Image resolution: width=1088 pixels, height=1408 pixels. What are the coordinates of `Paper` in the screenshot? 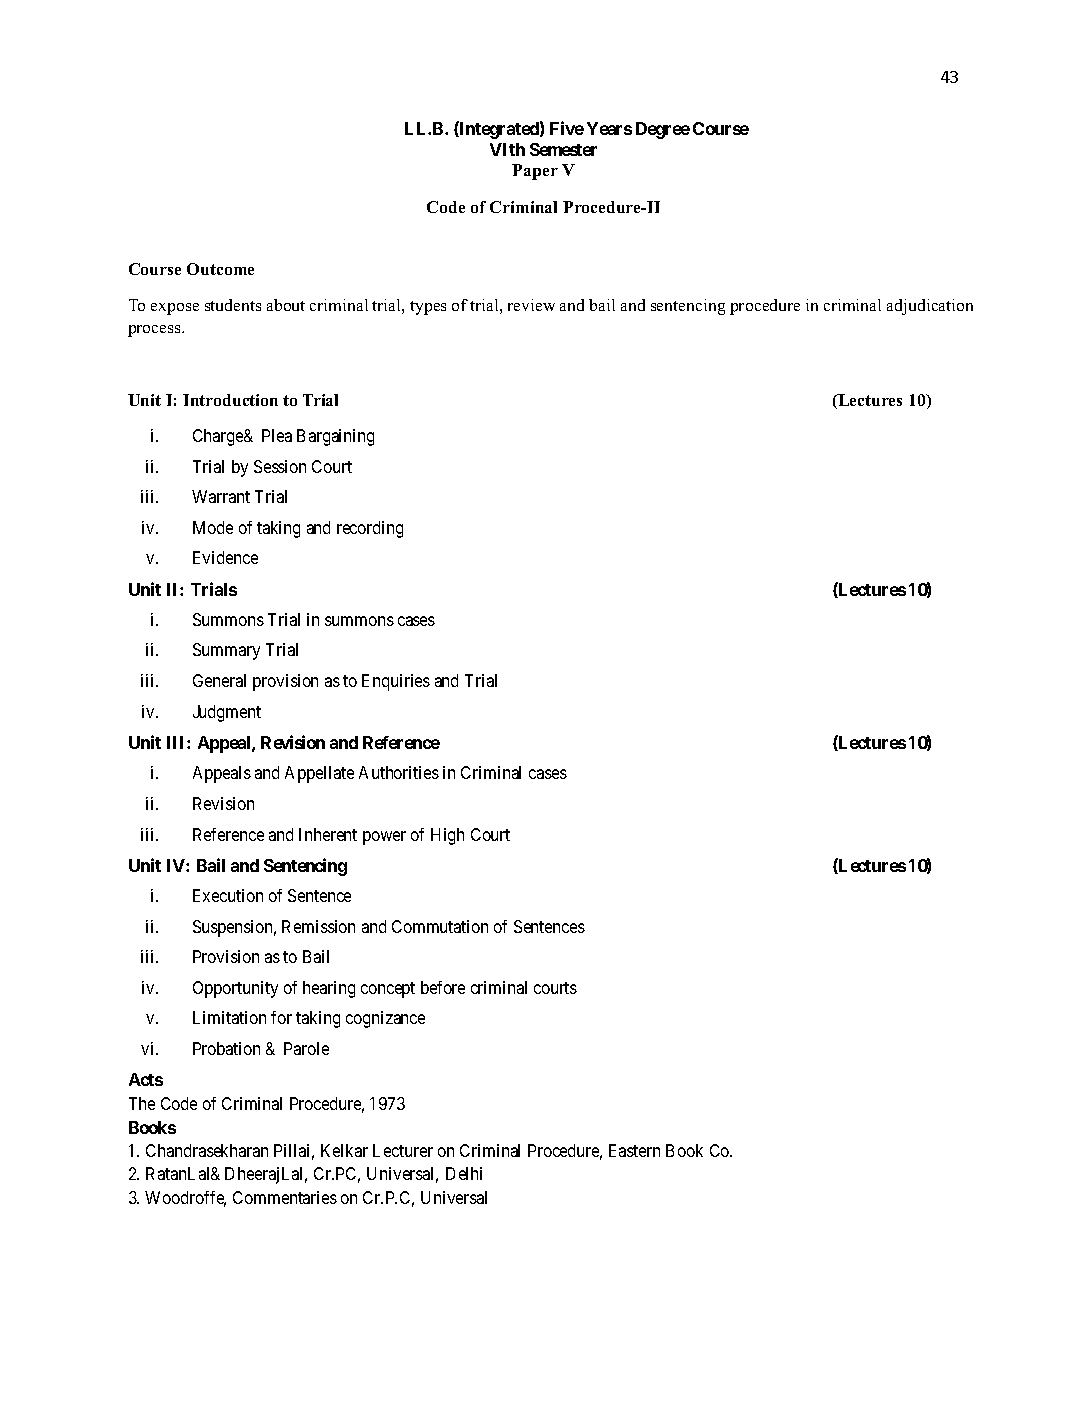 It's located at (535, 172).
